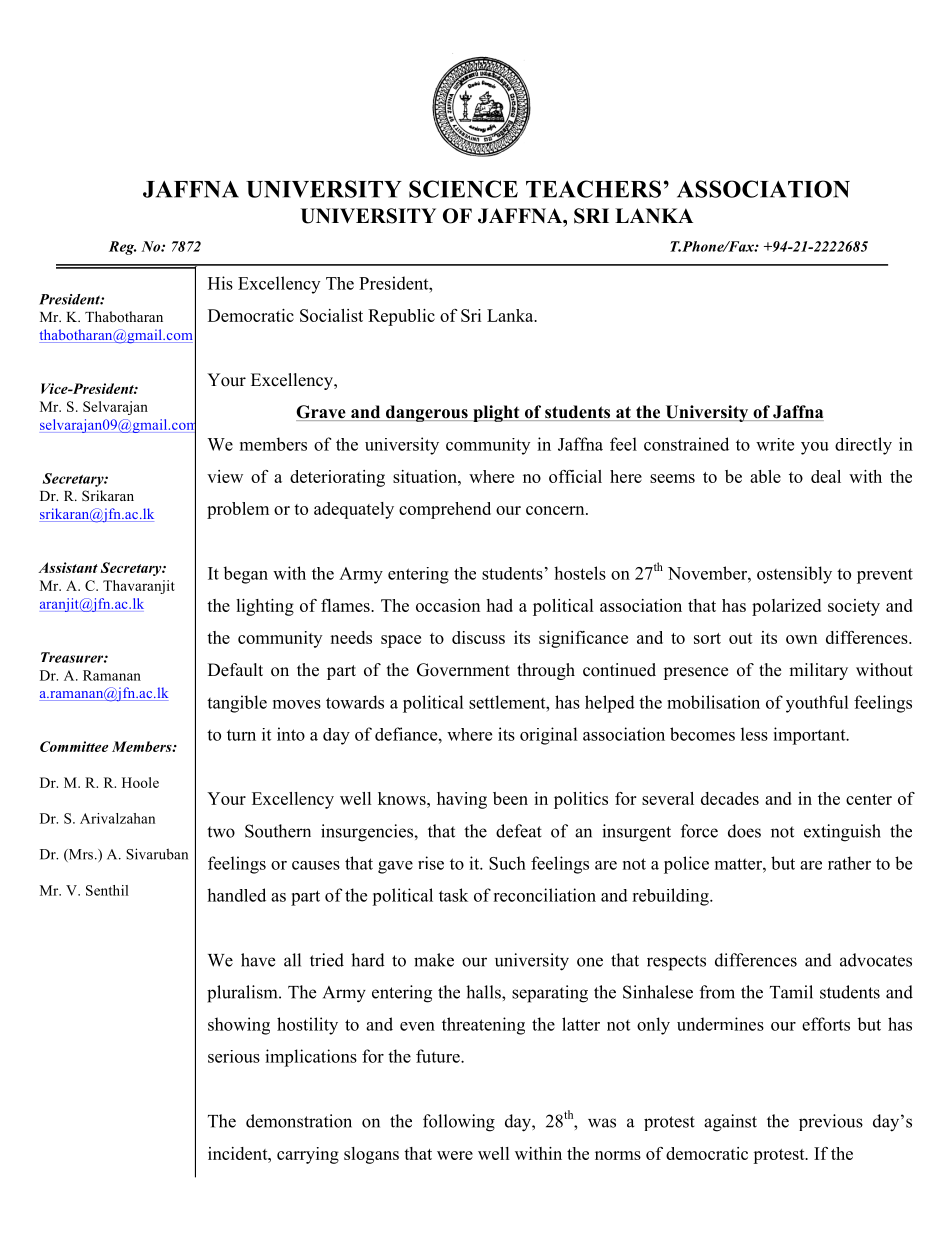 The image size is (952, 1233). Describe the element at coordinates (299, 1121) in the page. I see `demonstration` at that location.
